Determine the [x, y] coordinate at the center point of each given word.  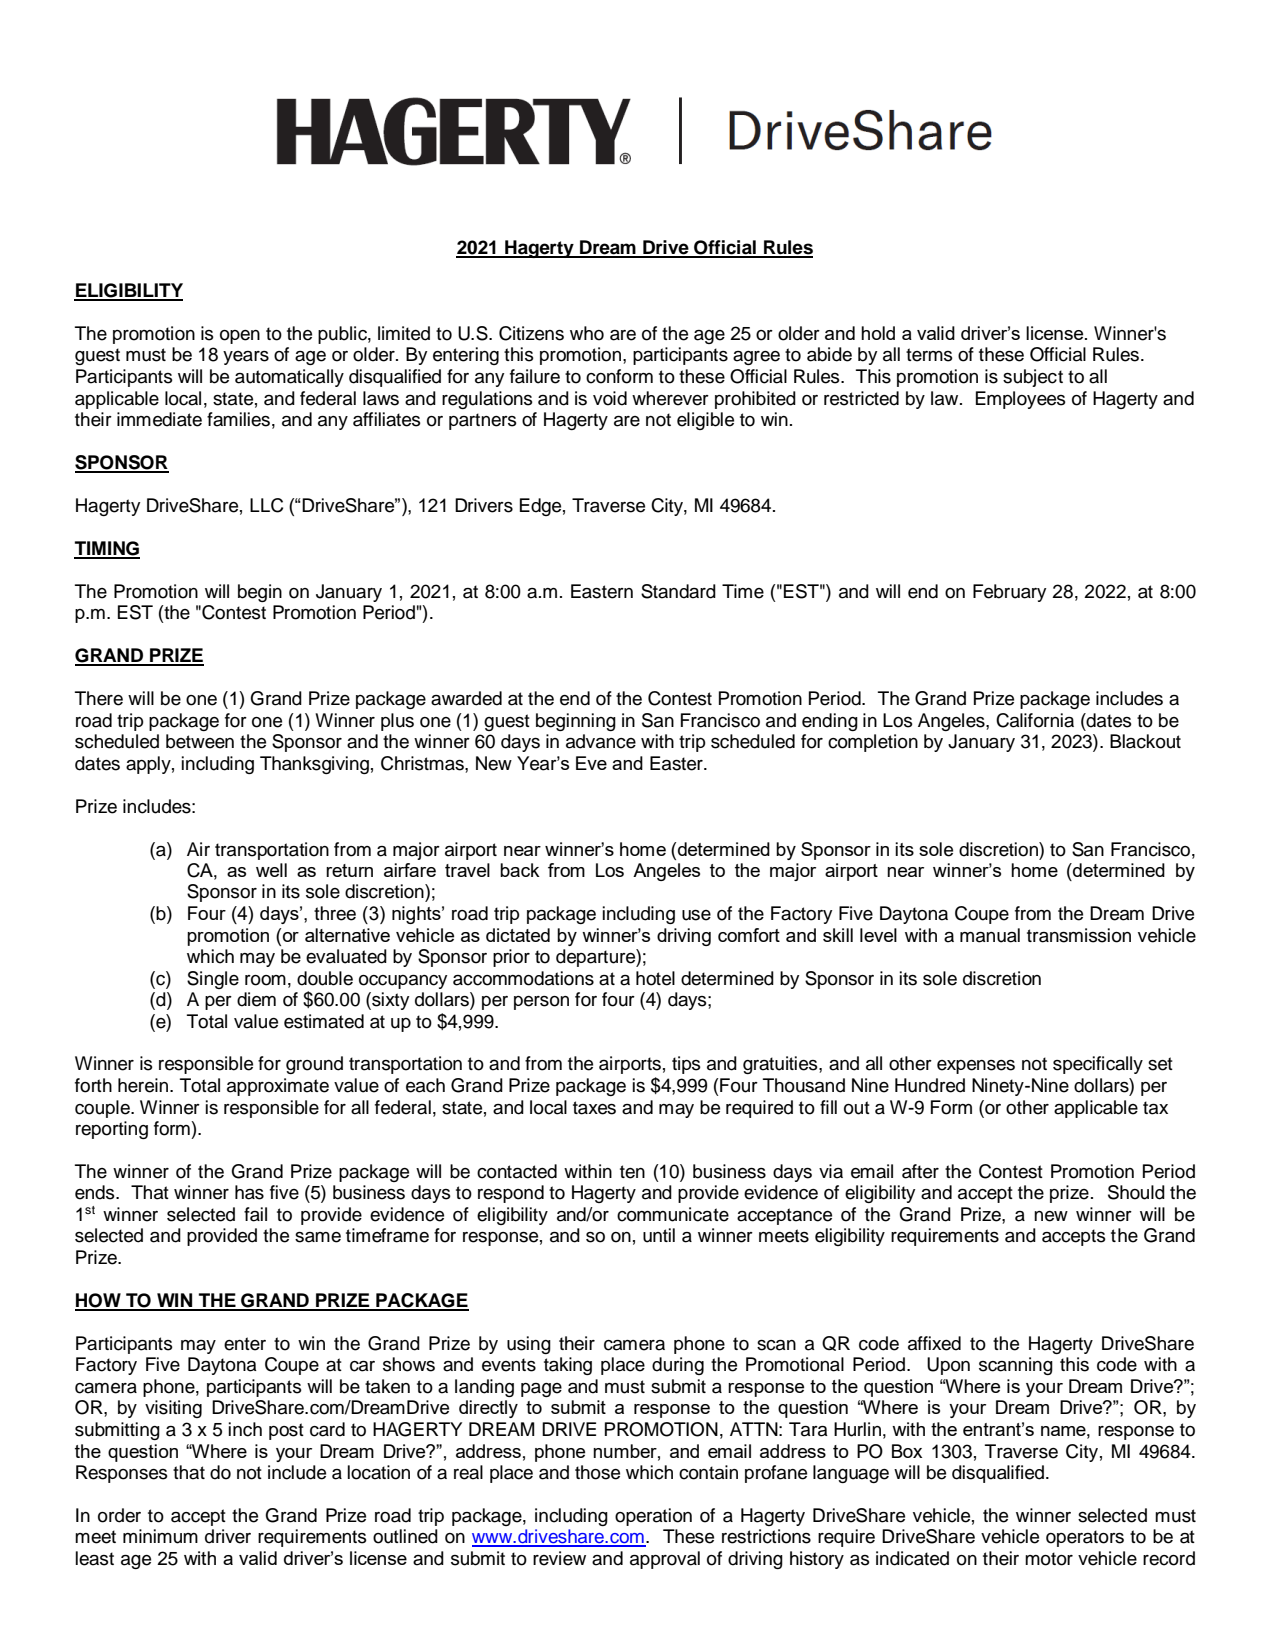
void [610, 398]
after [920, 1171]
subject [1033, 378]
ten [632, 1172]
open [240, 337]
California [1035, 720]
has [249, 1192]
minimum [160, 1536]
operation [653, 1517]
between [200, 741]
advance [601, 741]
